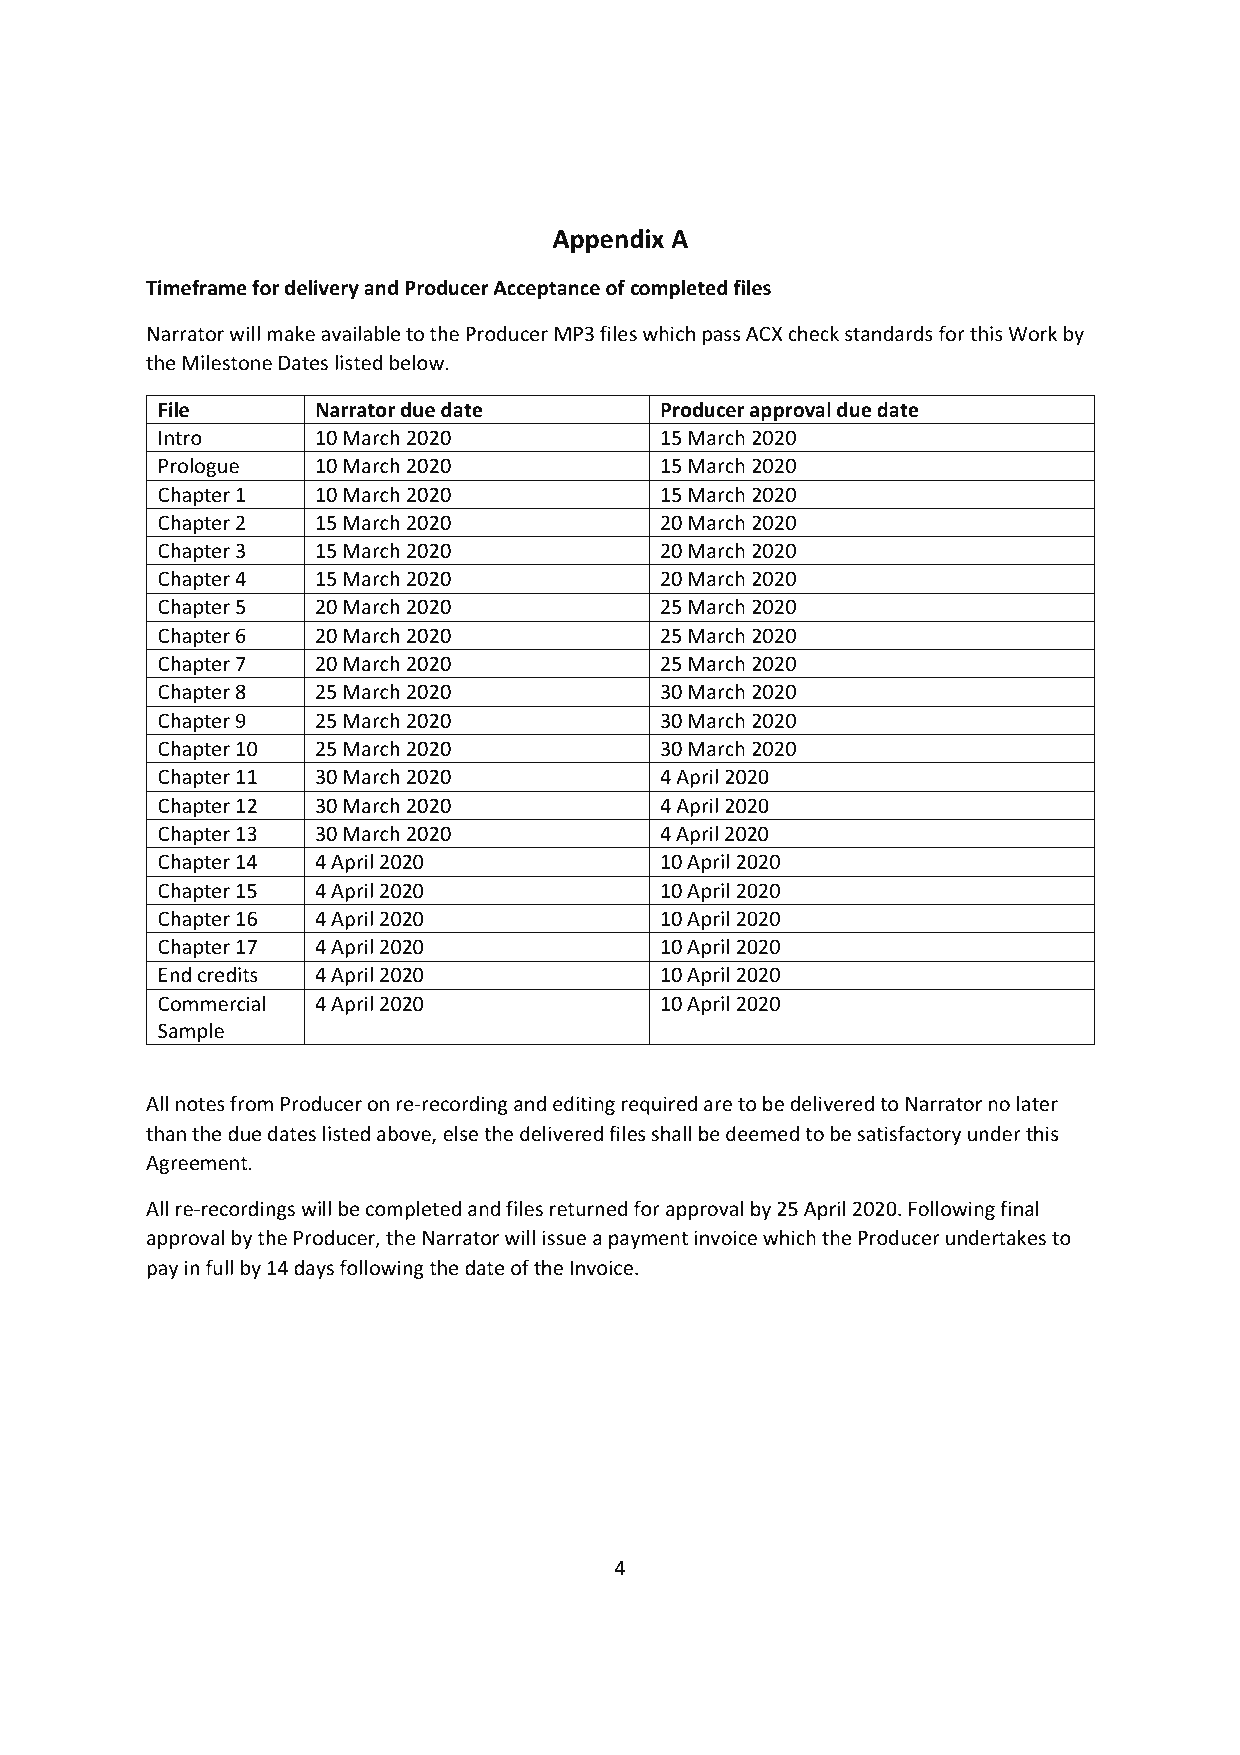 The height and width of the document is (1755, 1240). What do you see at coordinates (1037, 1103) in the document?
I see `later` at bounding box center [1037, 1103].
